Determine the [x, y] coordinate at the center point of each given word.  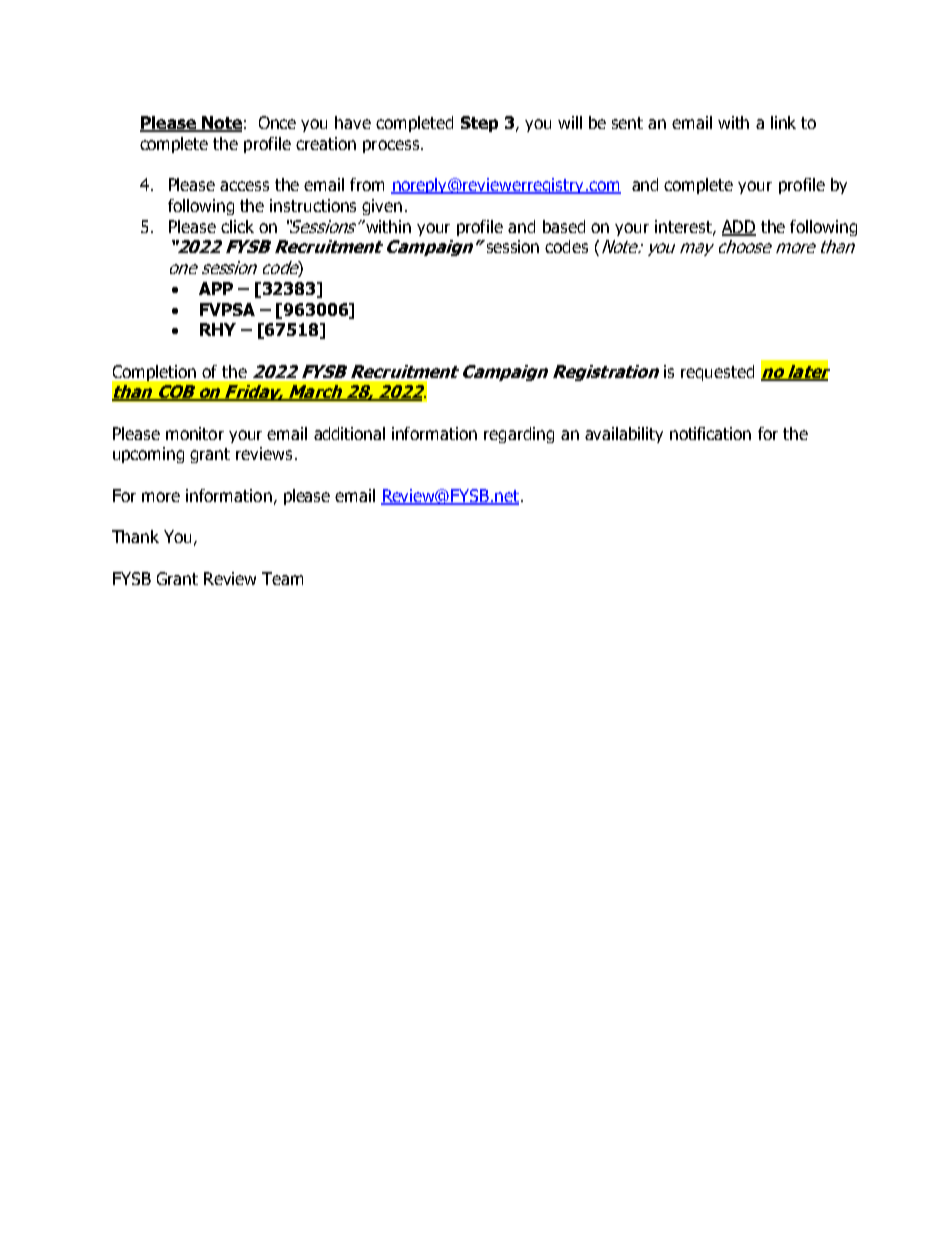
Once [277, 122]
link [783, 122]
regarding [519, 435]
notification [710, 433]
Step [479, 124]
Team [282, 578]
